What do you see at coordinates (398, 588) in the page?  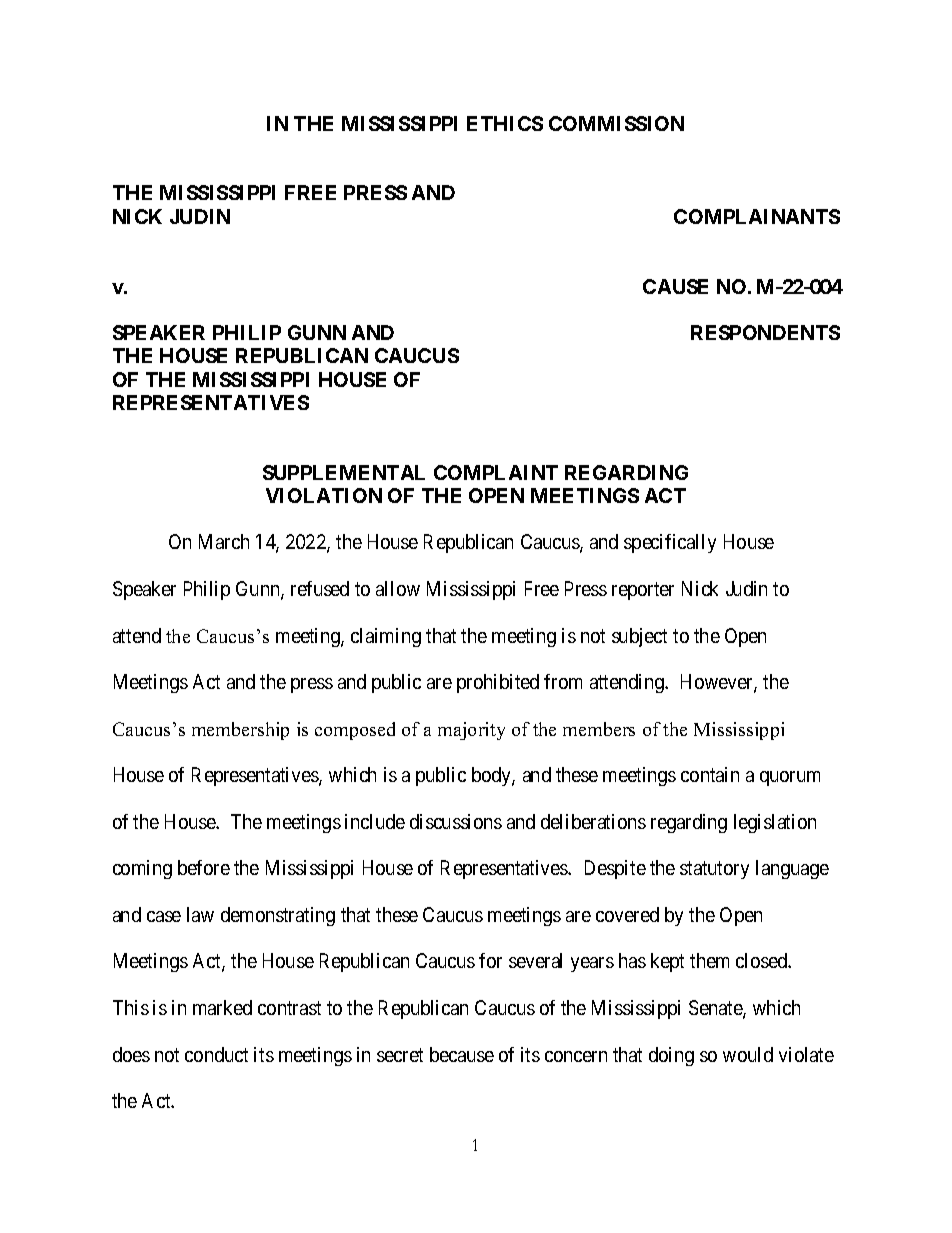 I see `allow` at bounding box center [398, 588].
